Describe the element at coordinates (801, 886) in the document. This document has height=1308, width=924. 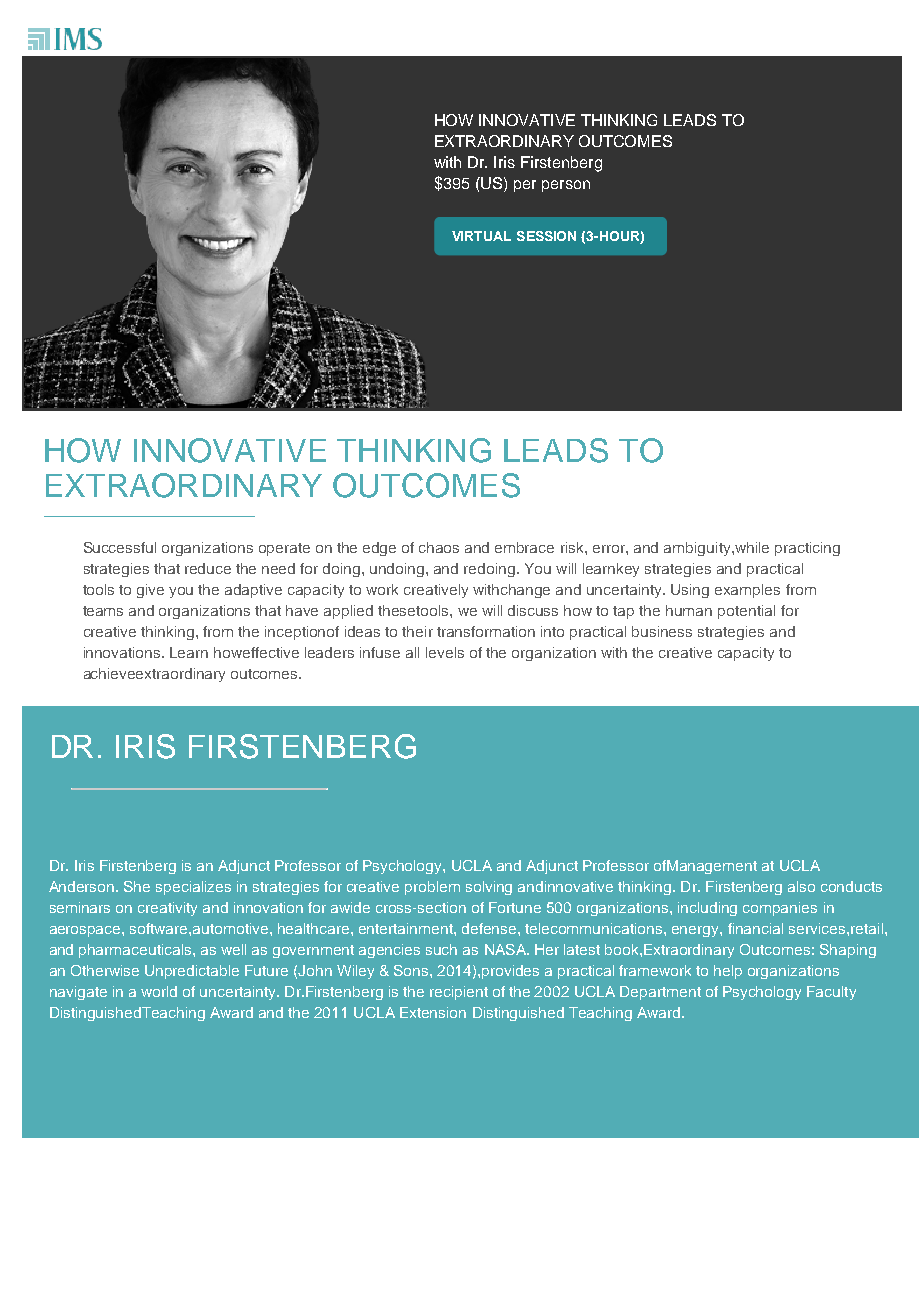
I see `also` at that location.
